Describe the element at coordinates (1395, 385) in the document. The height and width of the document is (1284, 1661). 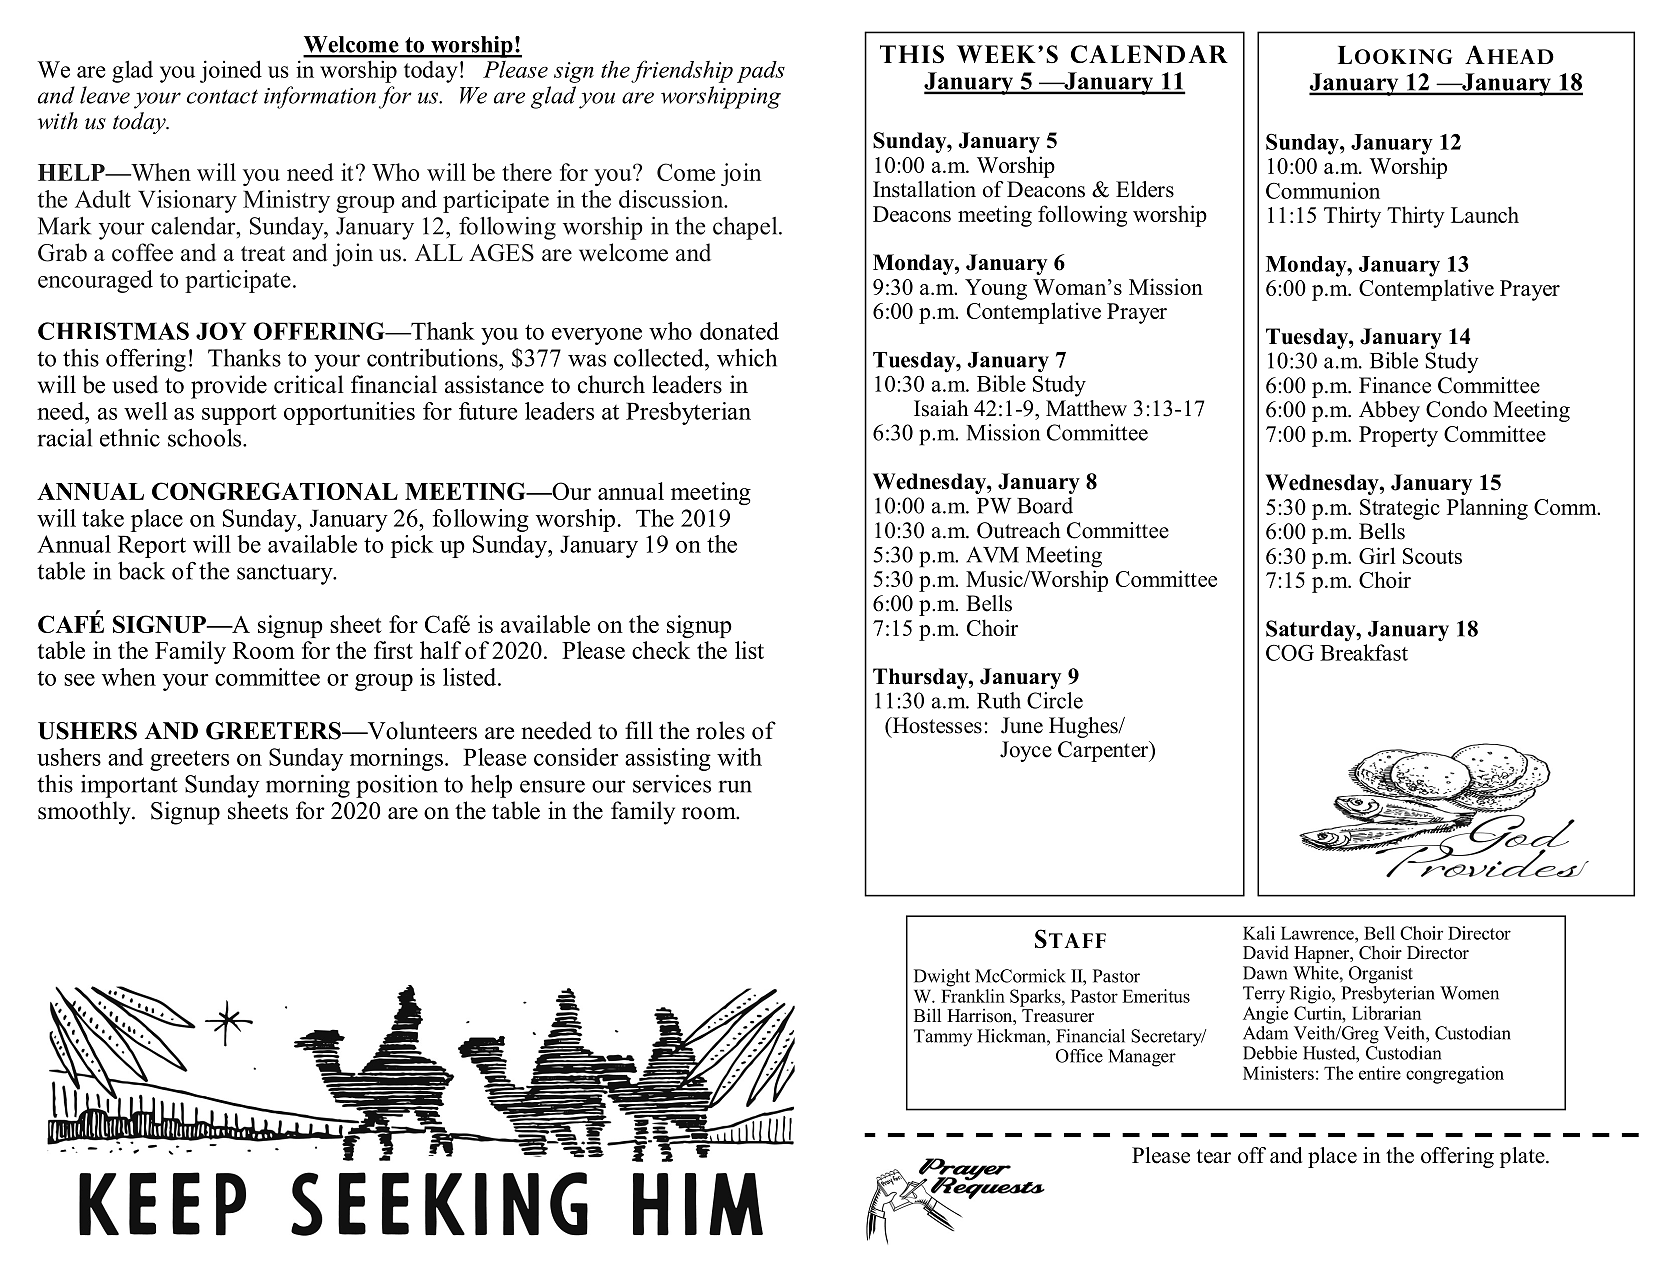
I see `Finance` at that location.
